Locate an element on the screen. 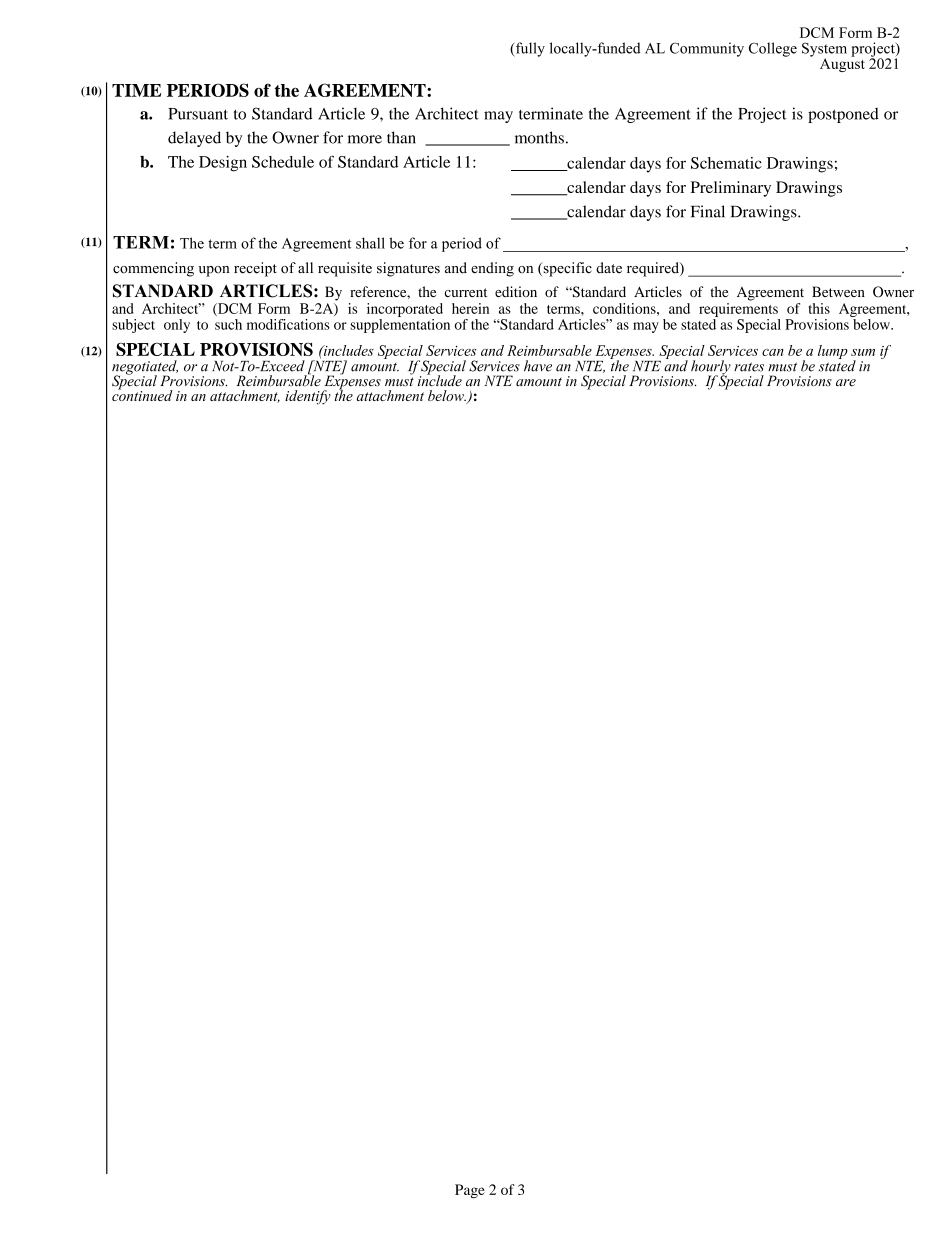  rates is located at coordinates (749, 367).
